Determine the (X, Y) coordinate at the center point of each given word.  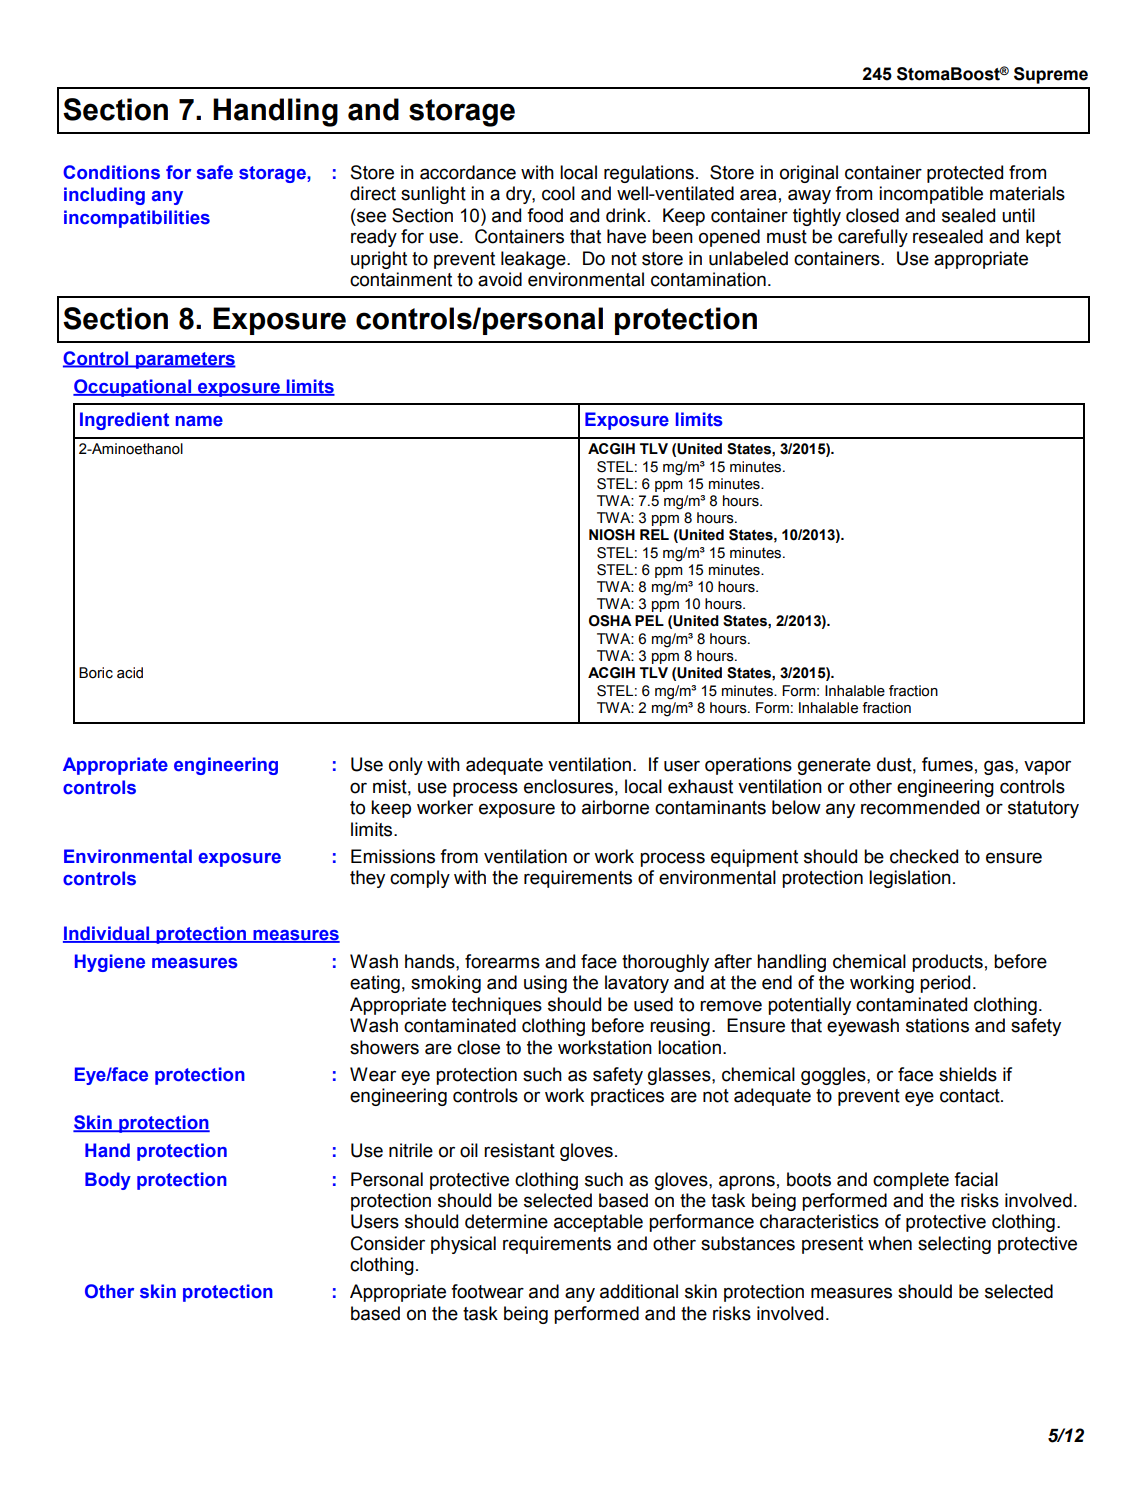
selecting (954, 1245)
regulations (649, 174)
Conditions (111, 172)
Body (108, 1181)
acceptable (598, 1223)
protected (965, 174)
